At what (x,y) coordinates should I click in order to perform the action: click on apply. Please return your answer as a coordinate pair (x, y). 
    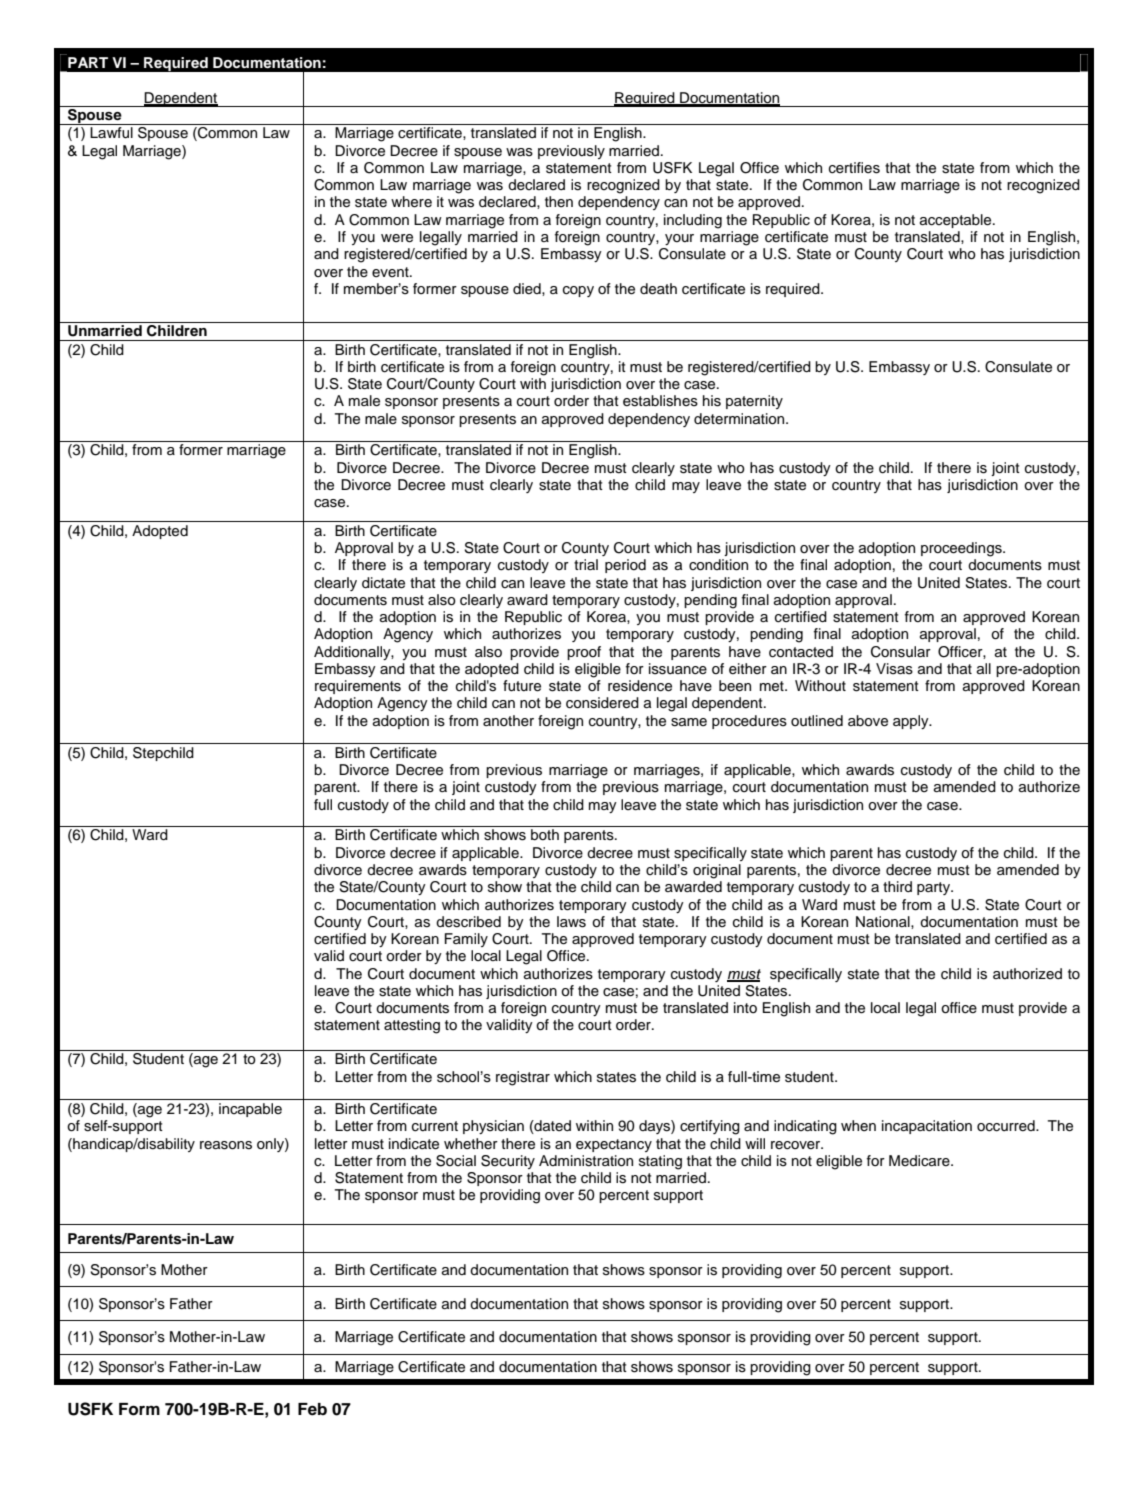
    Looking at the image, I should click on (912, 722).
